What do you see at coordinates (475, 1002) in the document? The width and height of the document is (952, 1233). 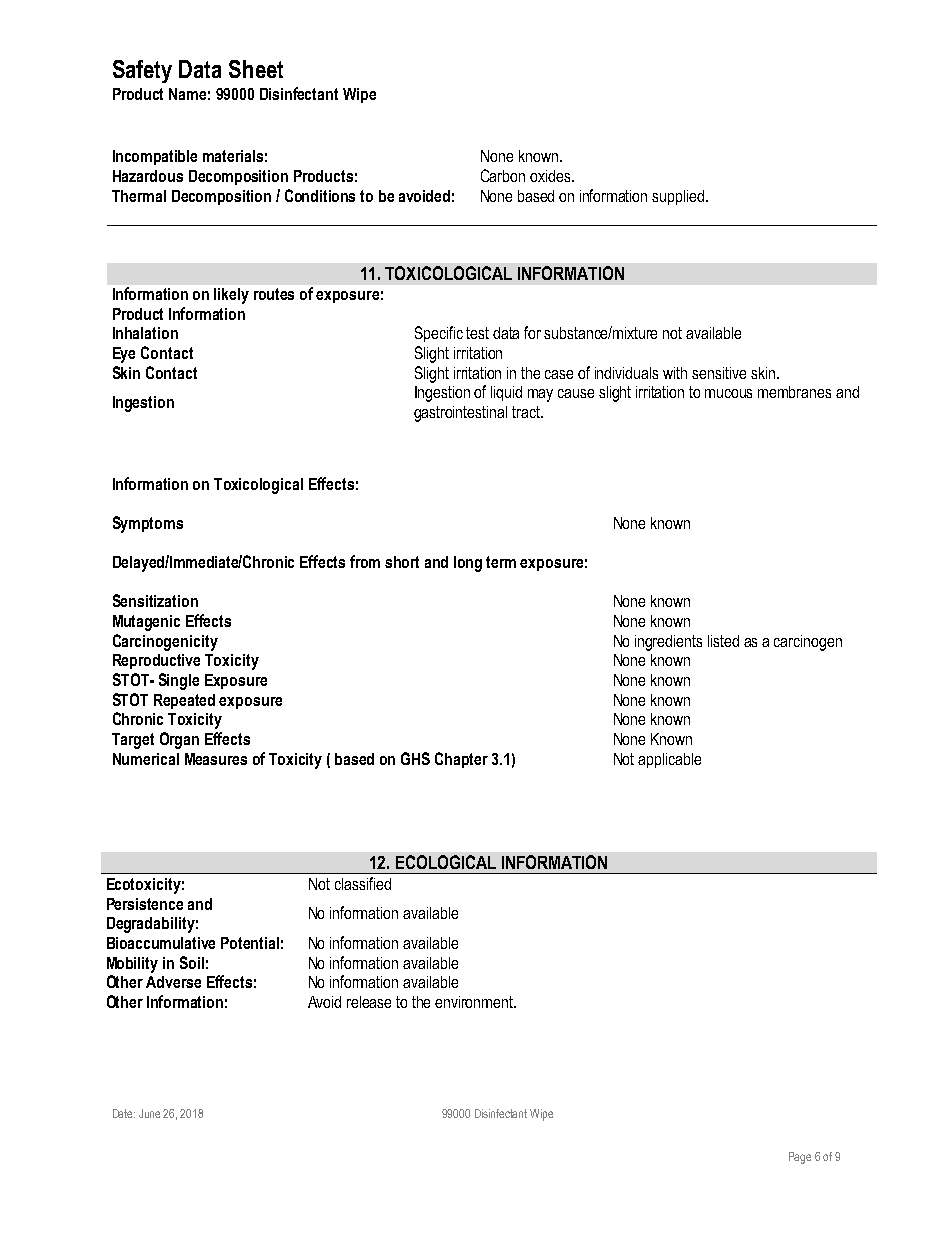 I see `environment` at bounding box center [475, 1002].
